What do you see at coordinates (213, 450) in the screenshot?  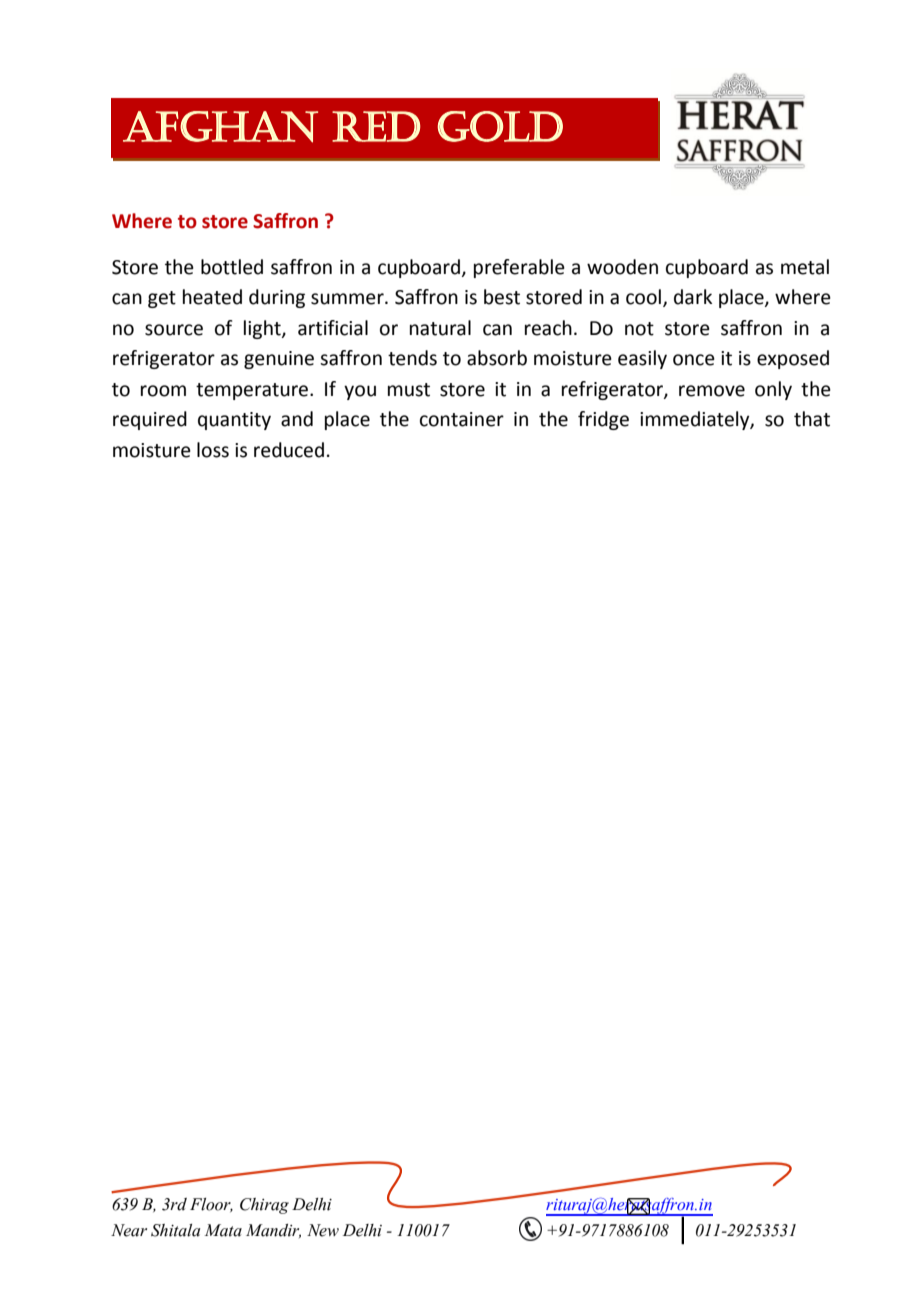 I see `loss` at bounding box center [213, 450].
